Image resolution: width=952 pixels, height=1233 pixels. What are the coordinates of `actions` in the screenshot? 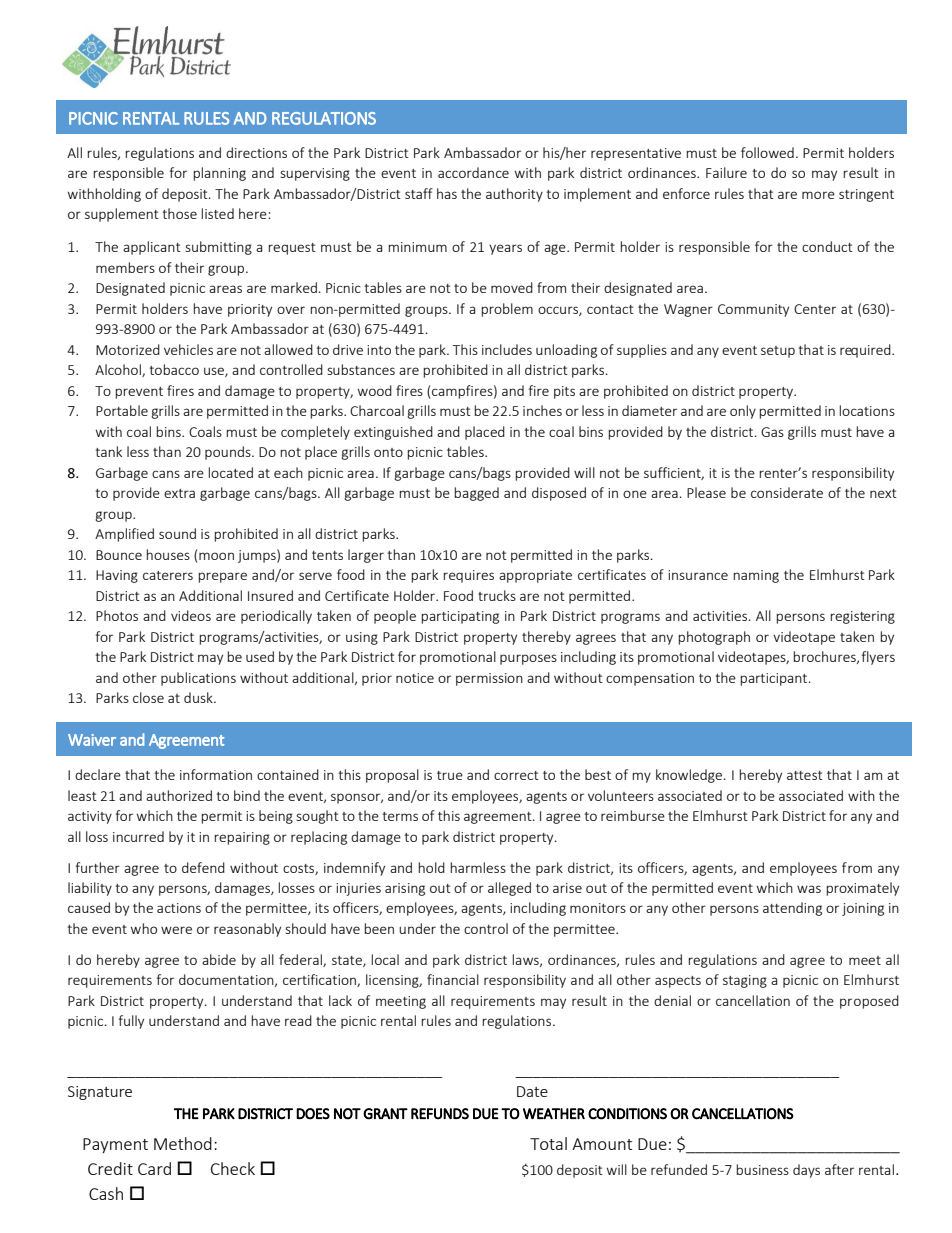 It's located at (179, 908).
